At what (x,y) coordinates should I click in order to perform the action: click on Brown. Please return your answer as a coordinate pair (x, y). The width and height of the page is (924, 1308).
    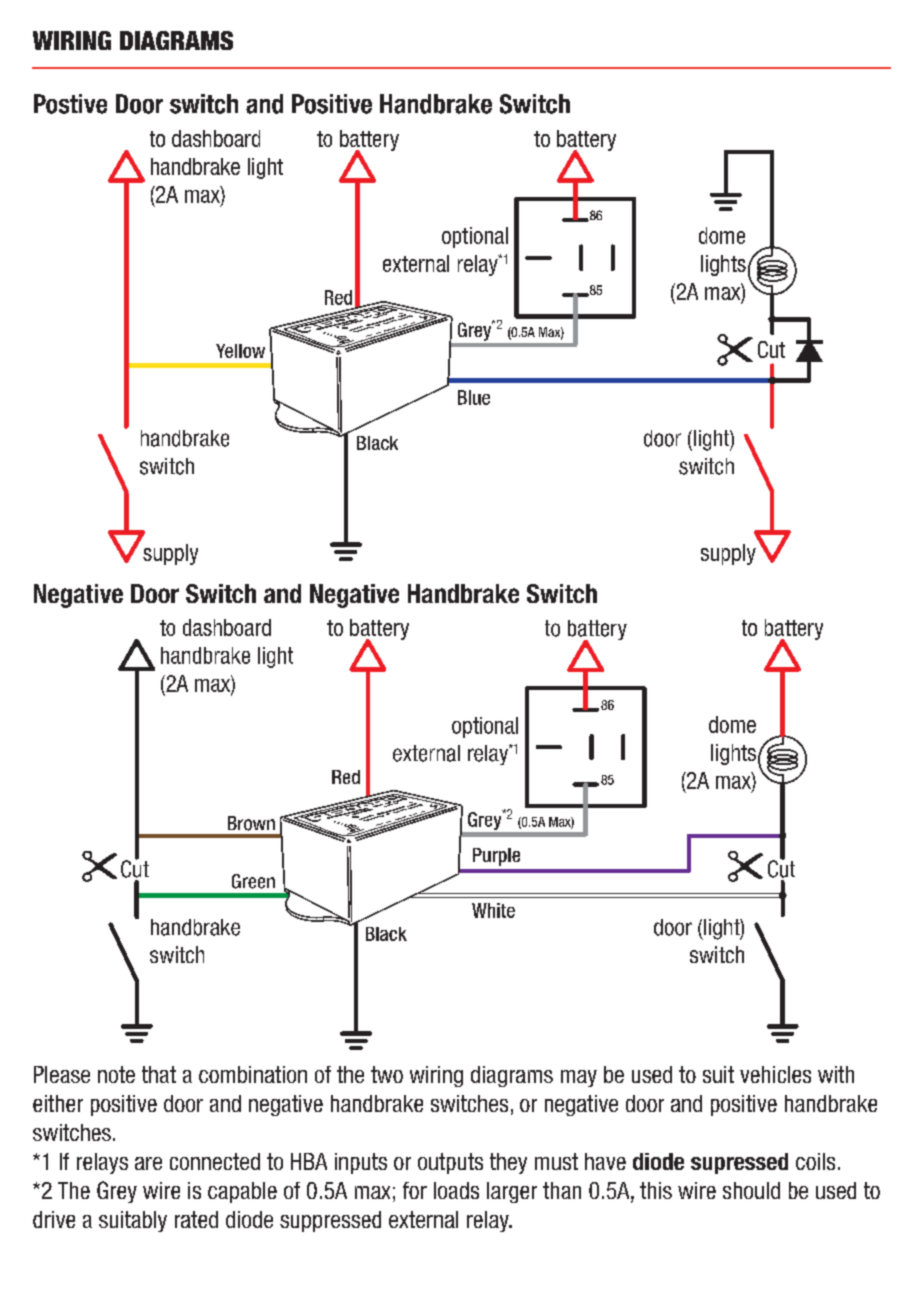
    Looking at the image, I should click on (251, 823).
